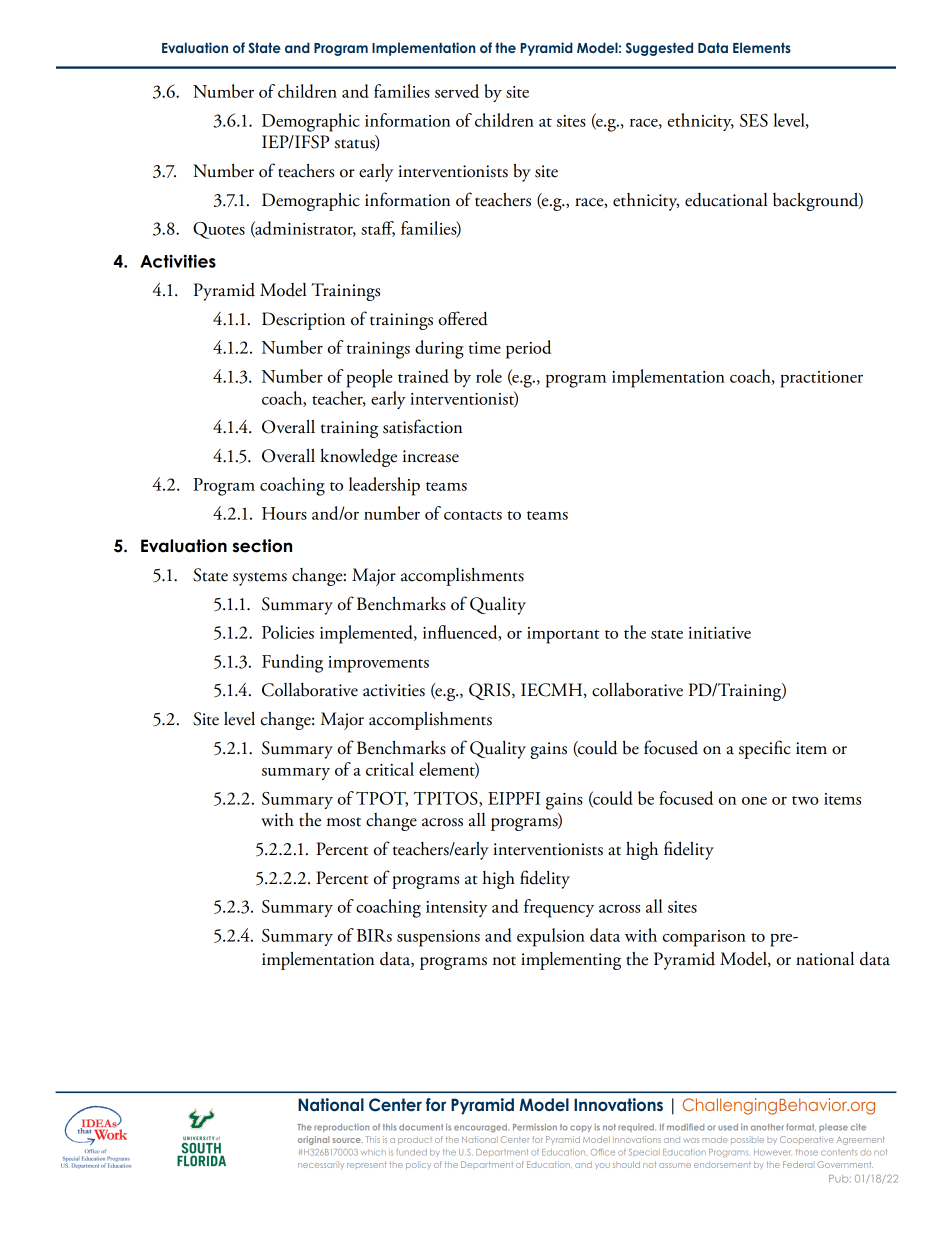  I want to click on important, so click(563, 635).
